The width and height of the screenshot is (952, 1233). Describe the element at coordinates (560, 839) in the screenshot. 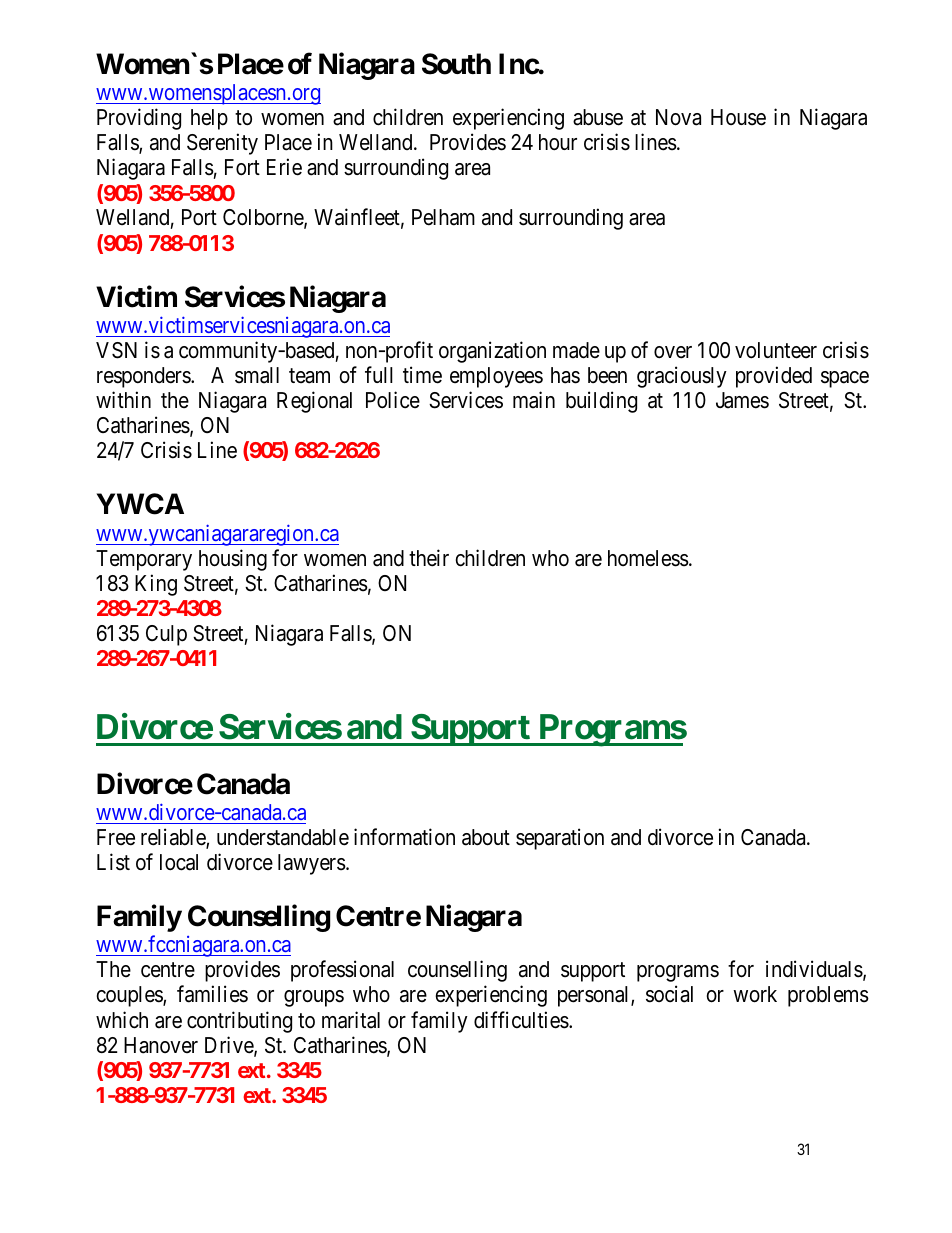

I see `separation` at that location.
